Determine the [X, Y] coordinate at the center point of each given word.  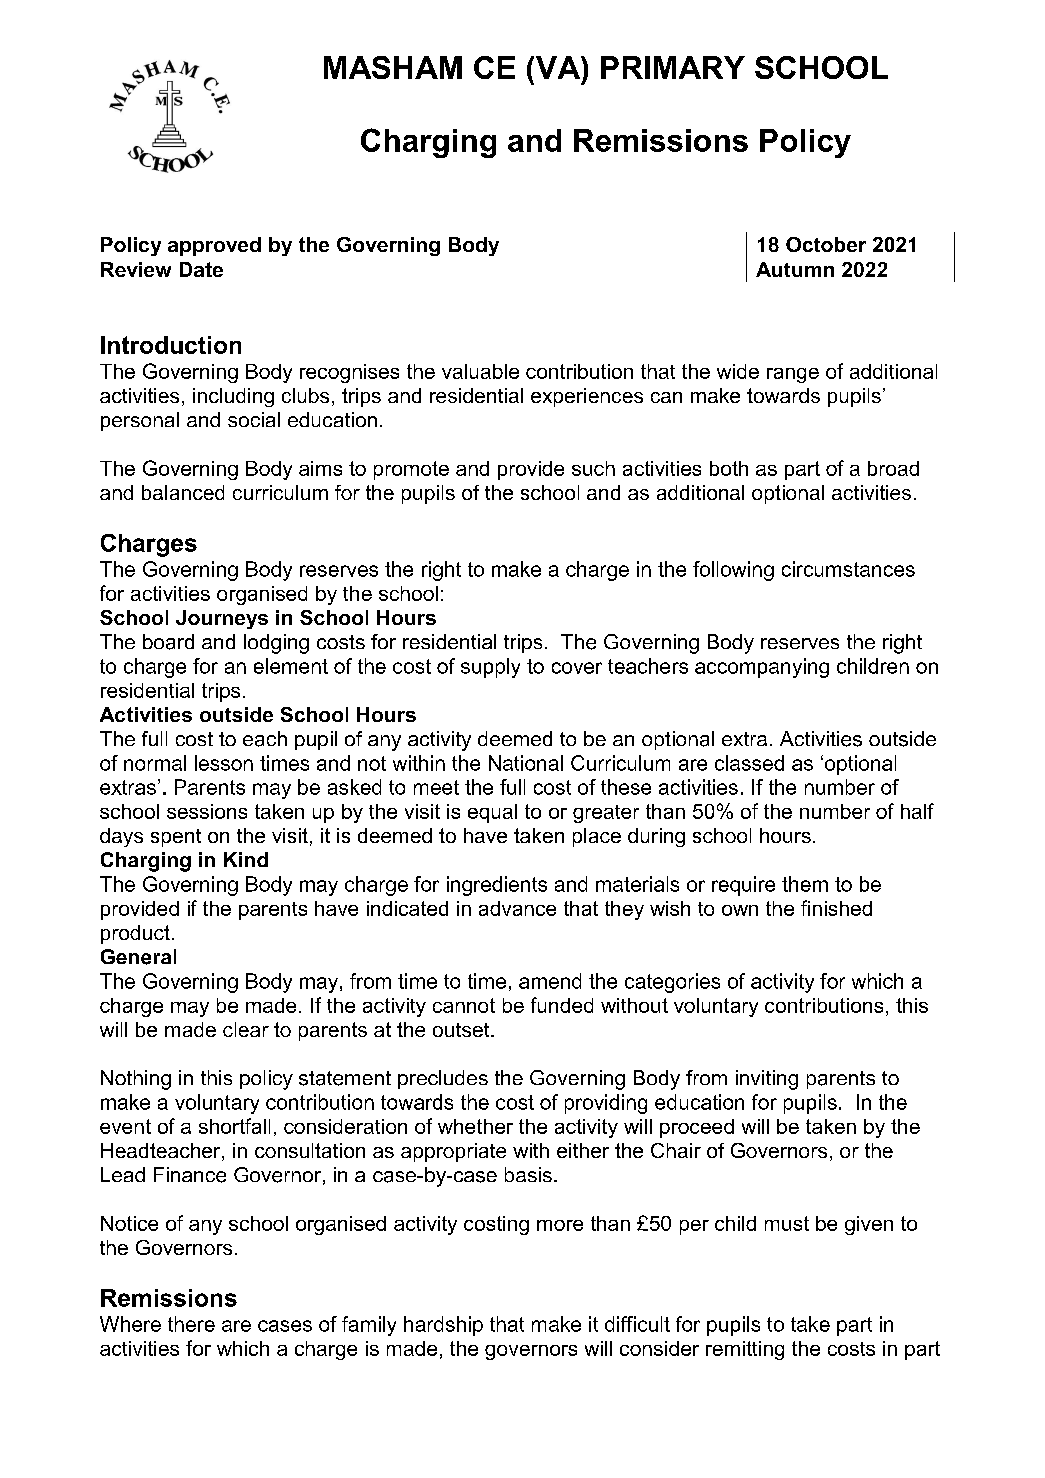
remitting [745, 1350]
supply [490, 668]
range [793, 375]
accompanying [762, 668]
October [826, 244]
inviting [767, 1080]
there [191, 1324]
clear [246, 1029]
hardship [443, 1326]
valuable [480, 371]
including [233, 397]
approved [214, 246]
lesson [224, 763]
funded [562, 1005]
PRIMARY [673, 67]
